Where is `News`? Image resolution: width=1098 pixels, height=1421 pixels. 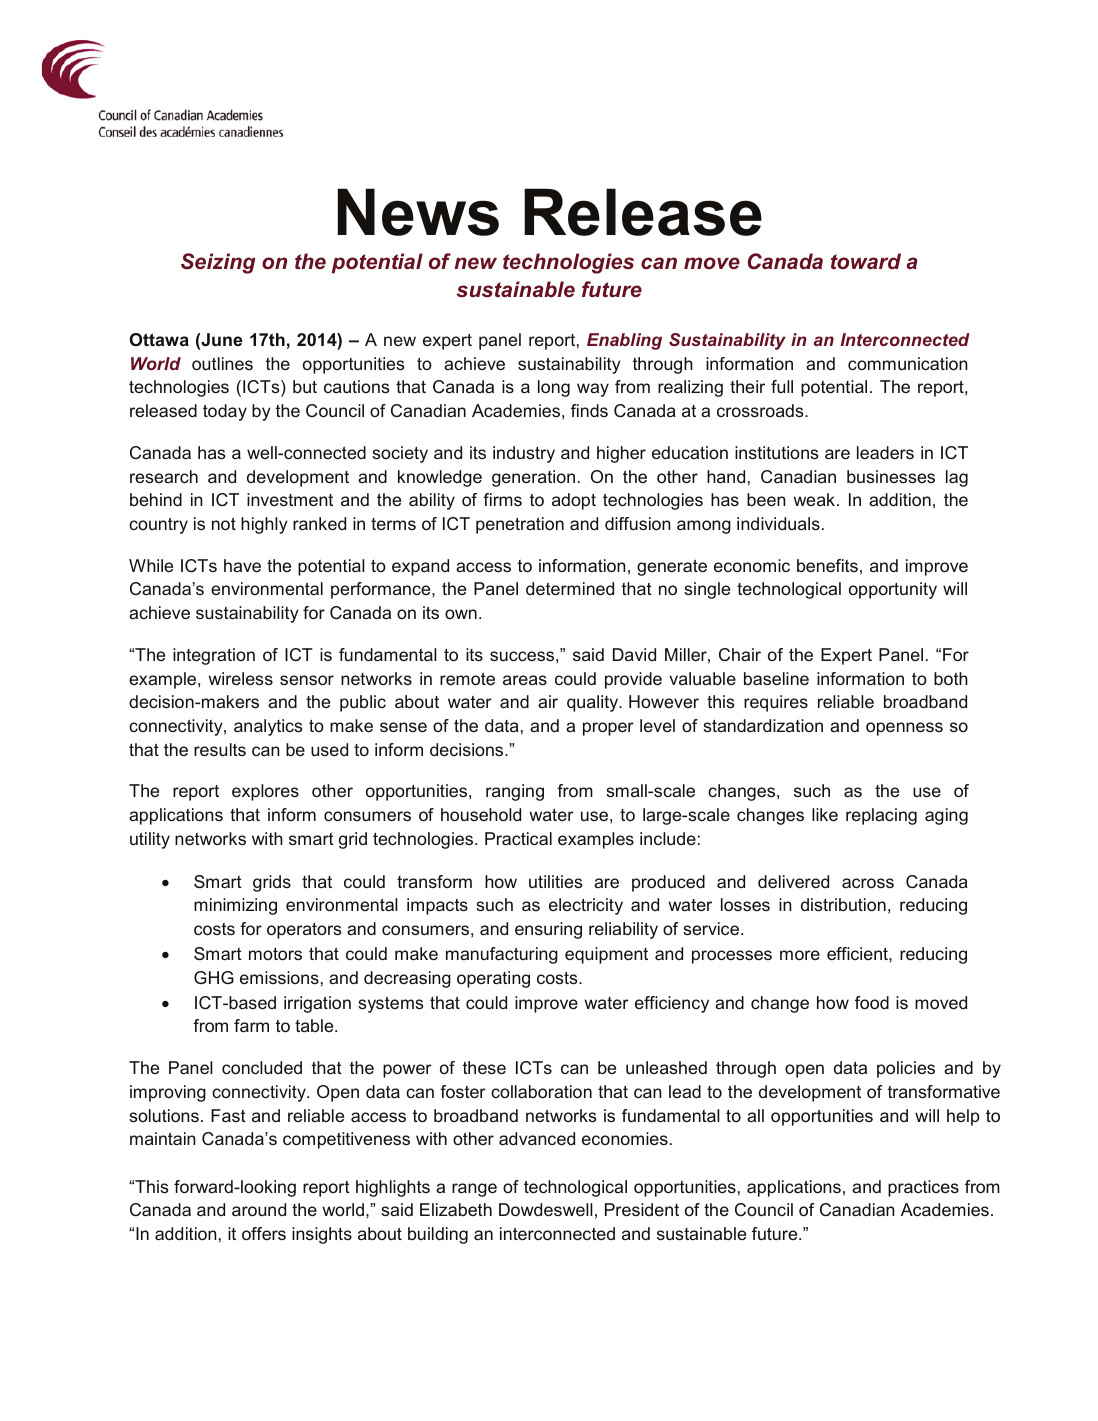 News is located at coordinates (418, 212).
